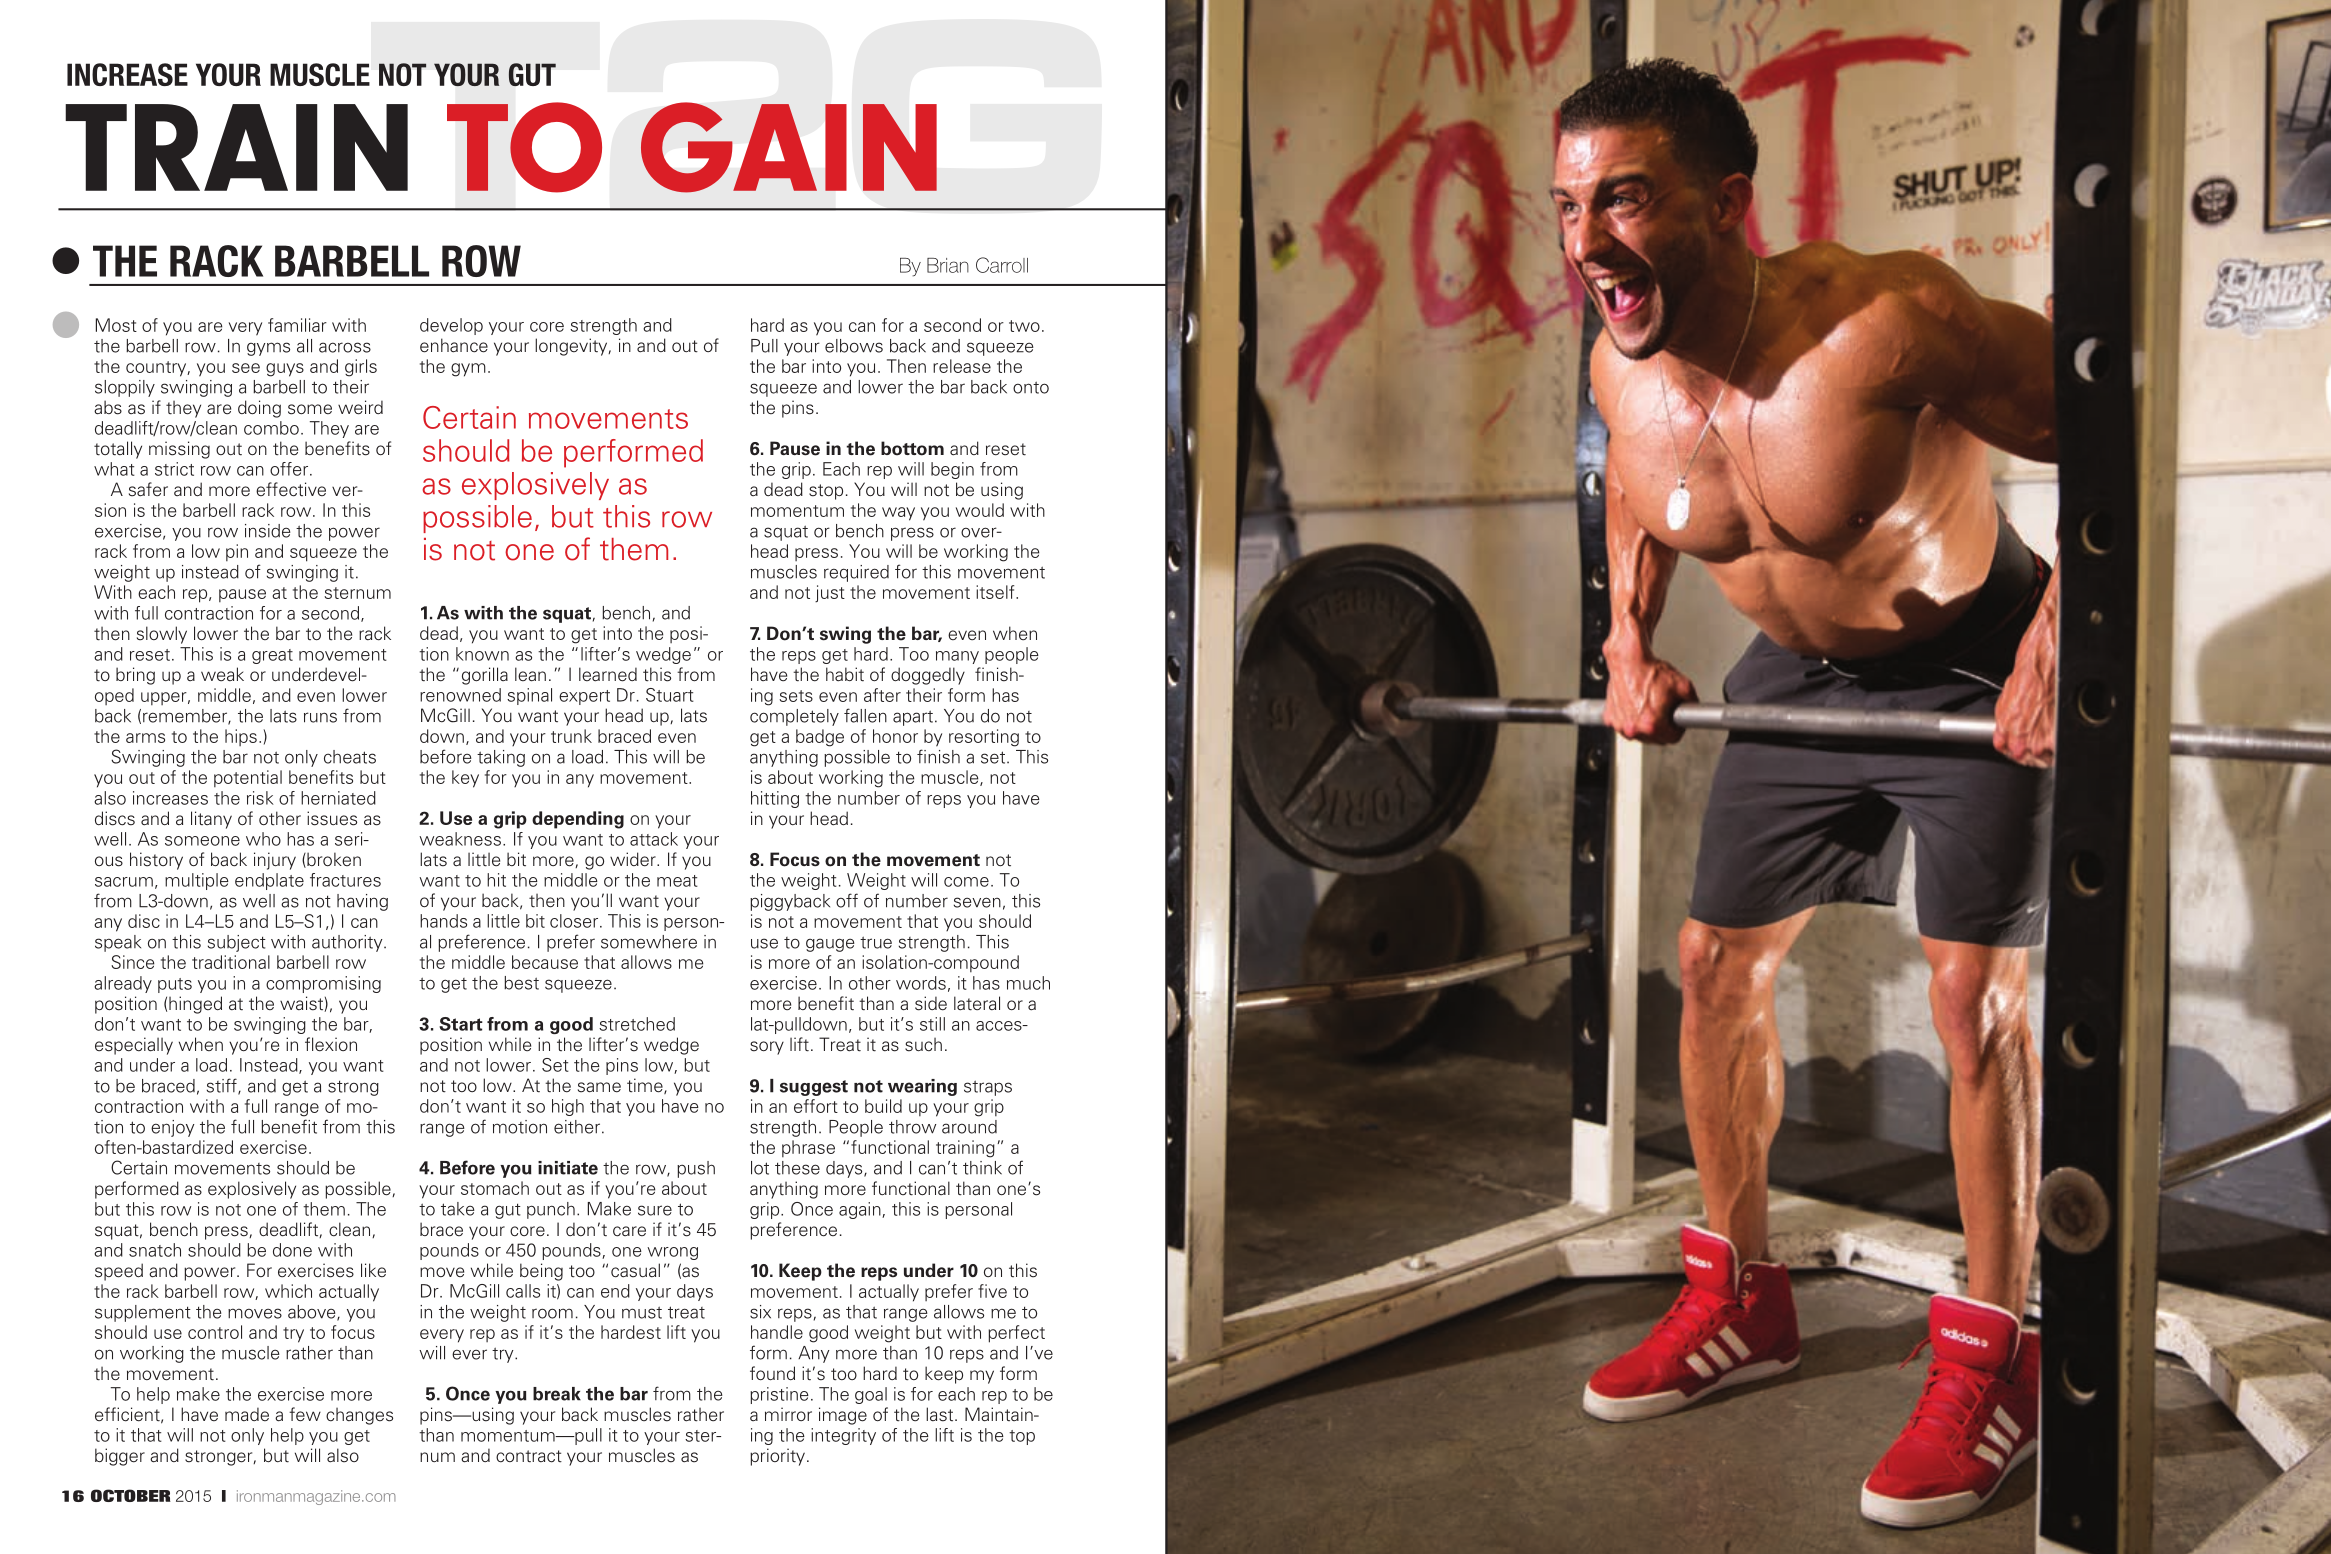  I want to click on wearing, so click(922, 1087).
